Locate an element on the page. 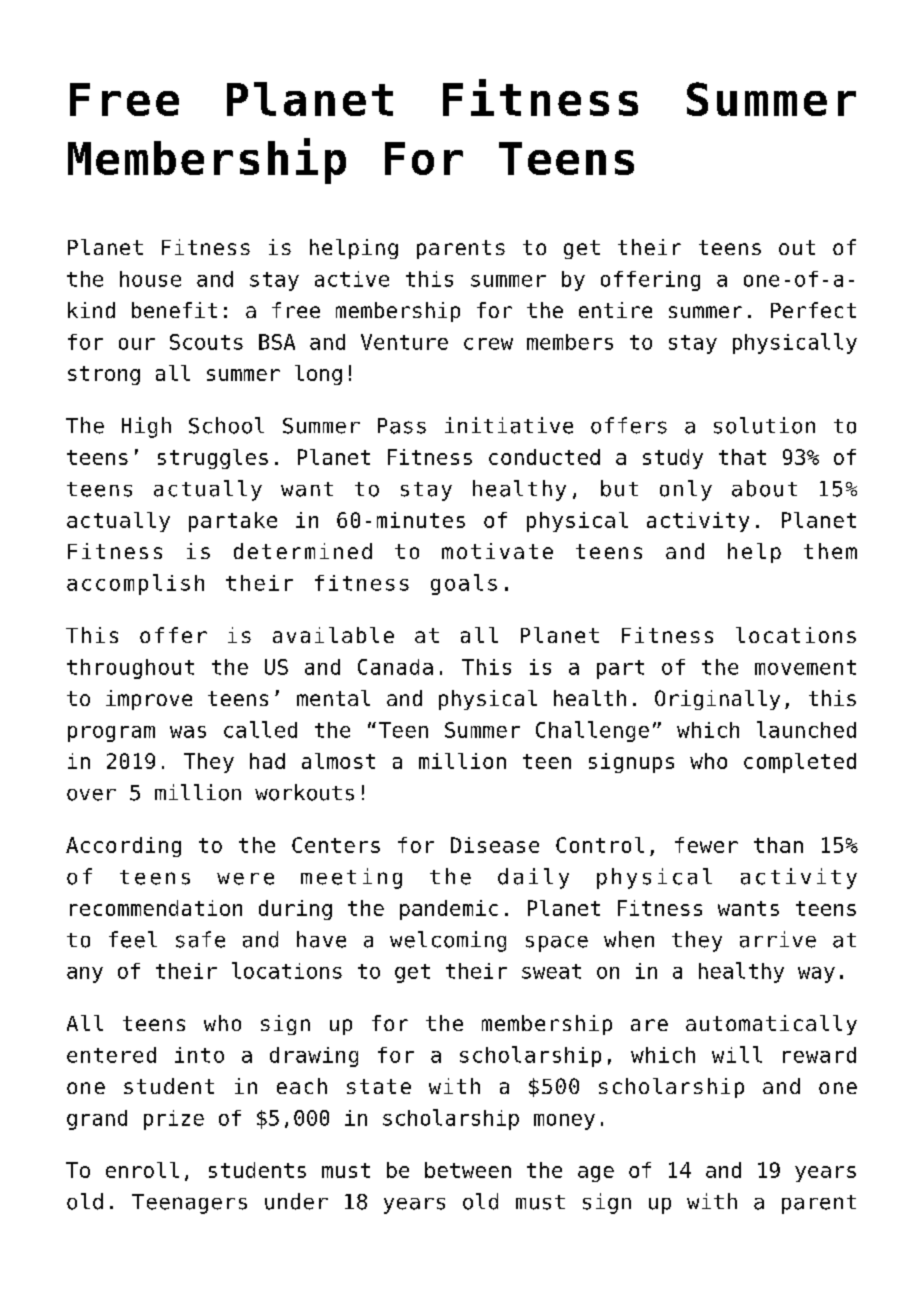  pandemic is located at coordinates (449, 910).
